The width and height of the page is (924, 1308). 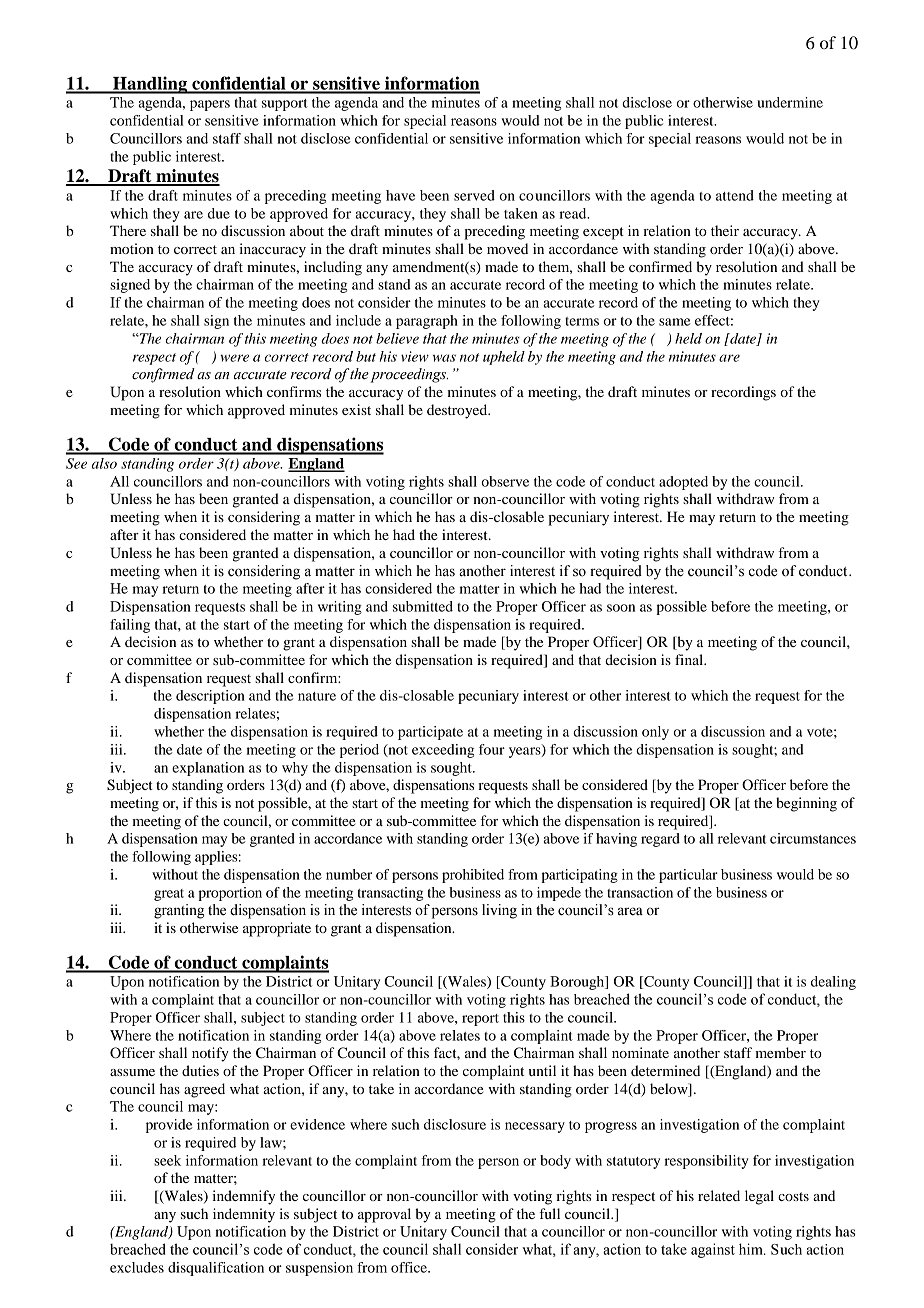 What do you see at coordinates (550, 1213) in the page?
I see `full` at bounding box center [550, 1213].
